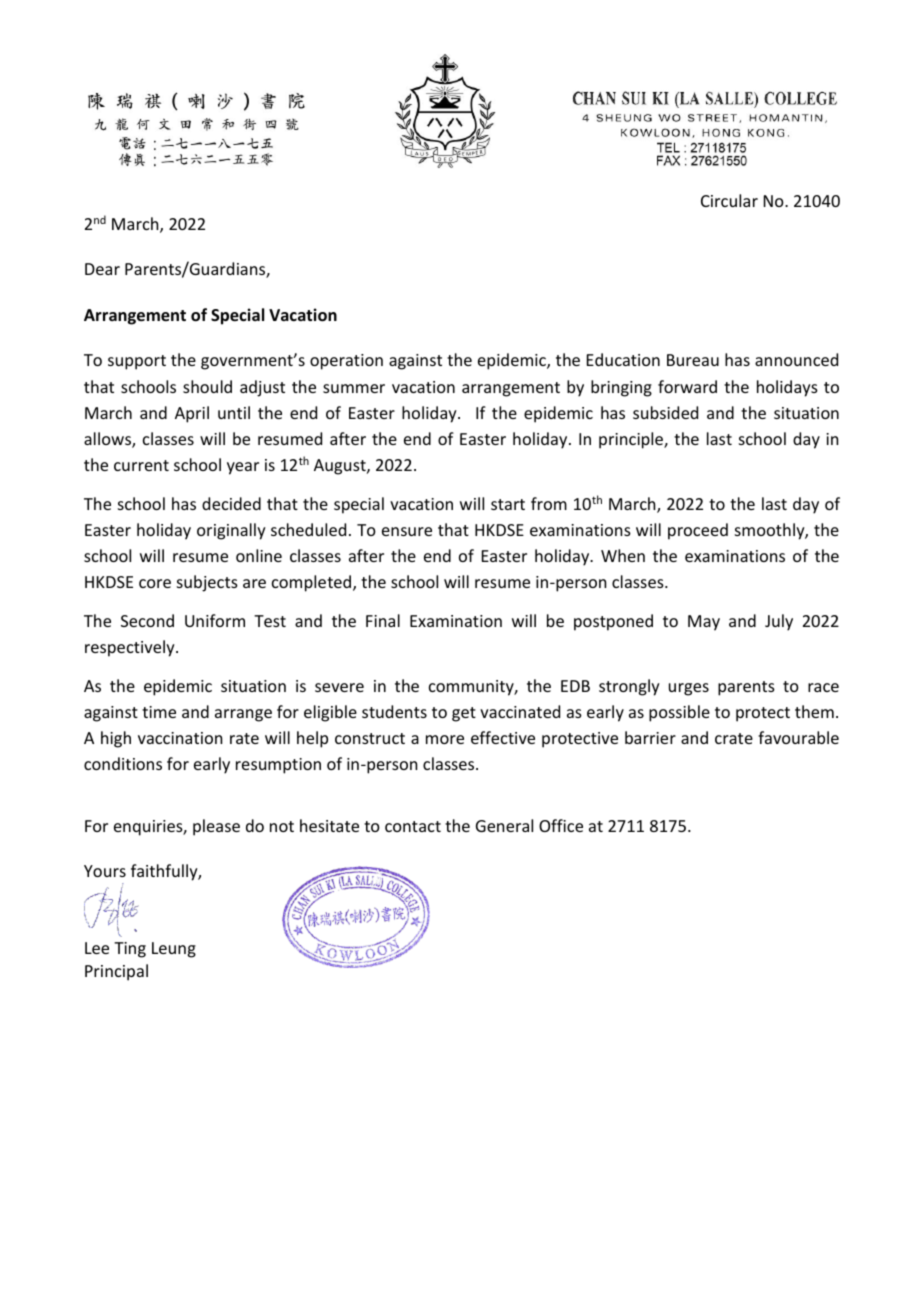 This document has height=1308, width=924. What do you see at coordinates (174, 950) in the document?
I see `Leung` at bounding box center [174, 950].
